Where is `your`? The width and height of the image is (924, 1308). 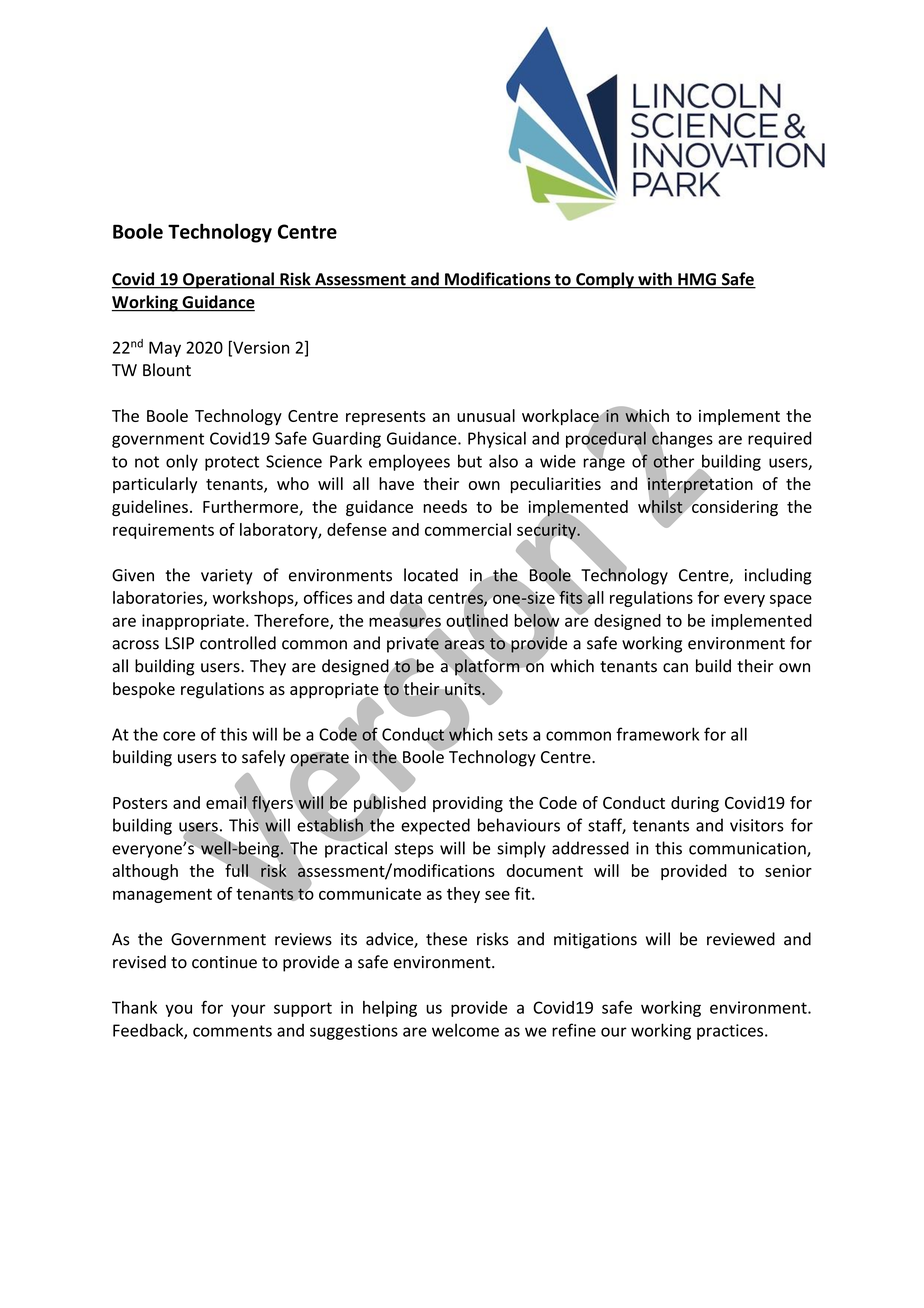
your is located at coordinates (248, 1010).
